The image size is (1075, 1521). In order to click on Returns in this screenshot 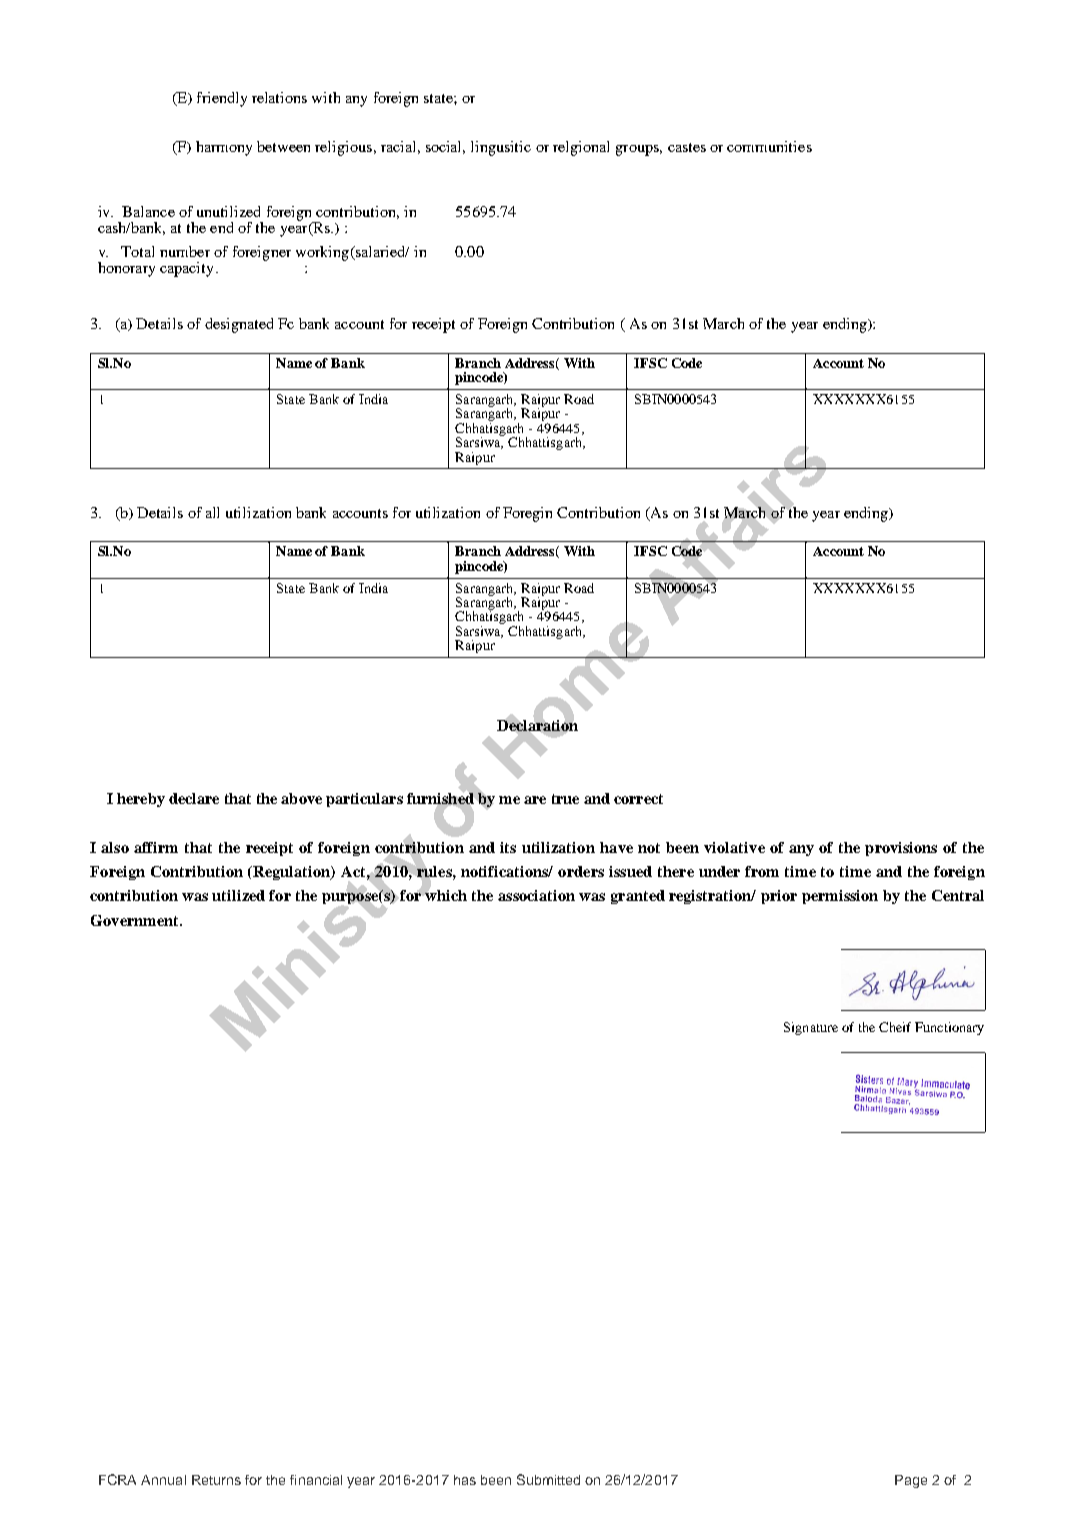, I will do `click(216, 1480)`.
